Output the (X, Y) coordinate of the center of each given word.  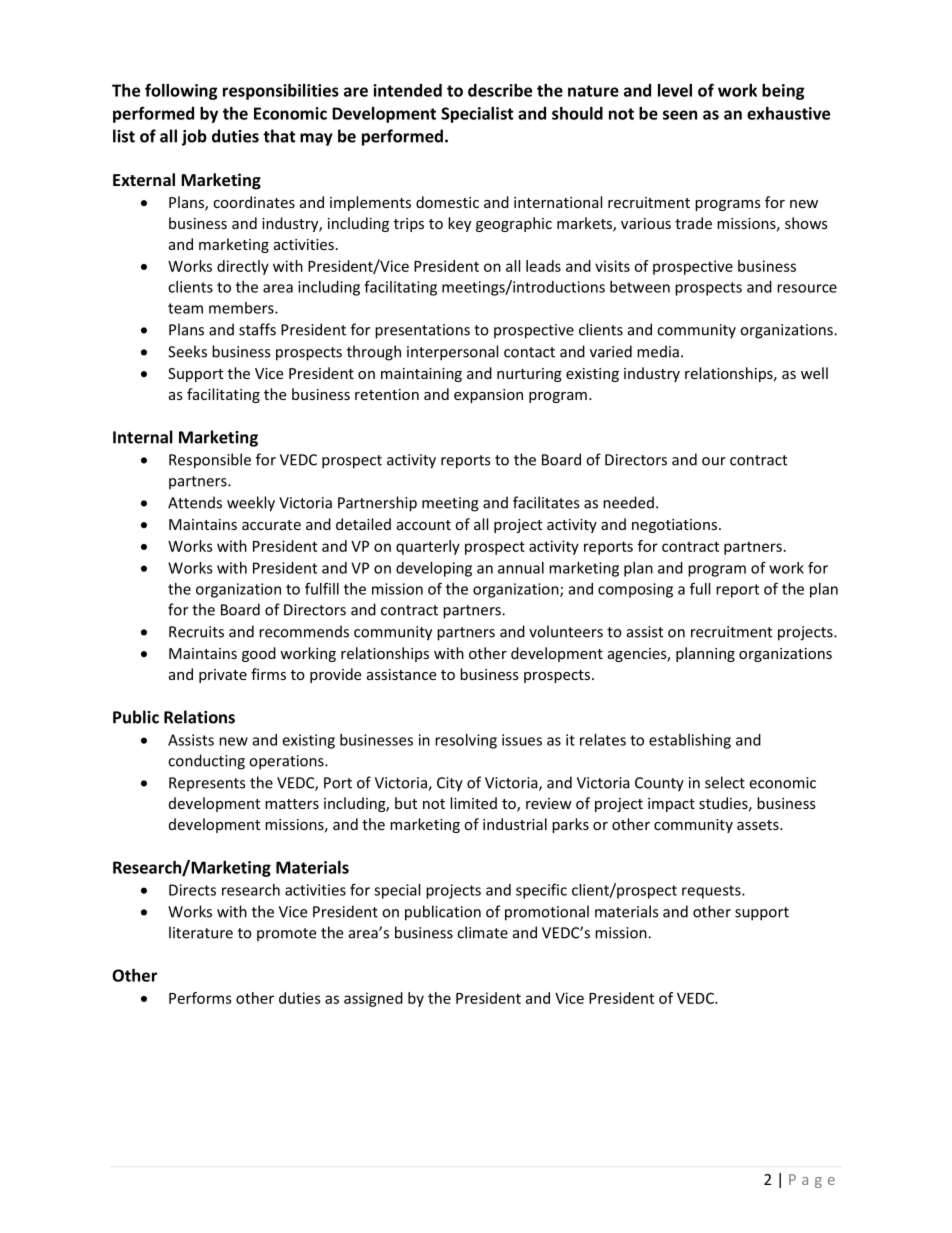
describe (500, 90)
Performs (200, 998)
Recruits (196, 632)
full (700, 588)
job (194, 137)
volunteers (566, 631)
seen (680, 115)
